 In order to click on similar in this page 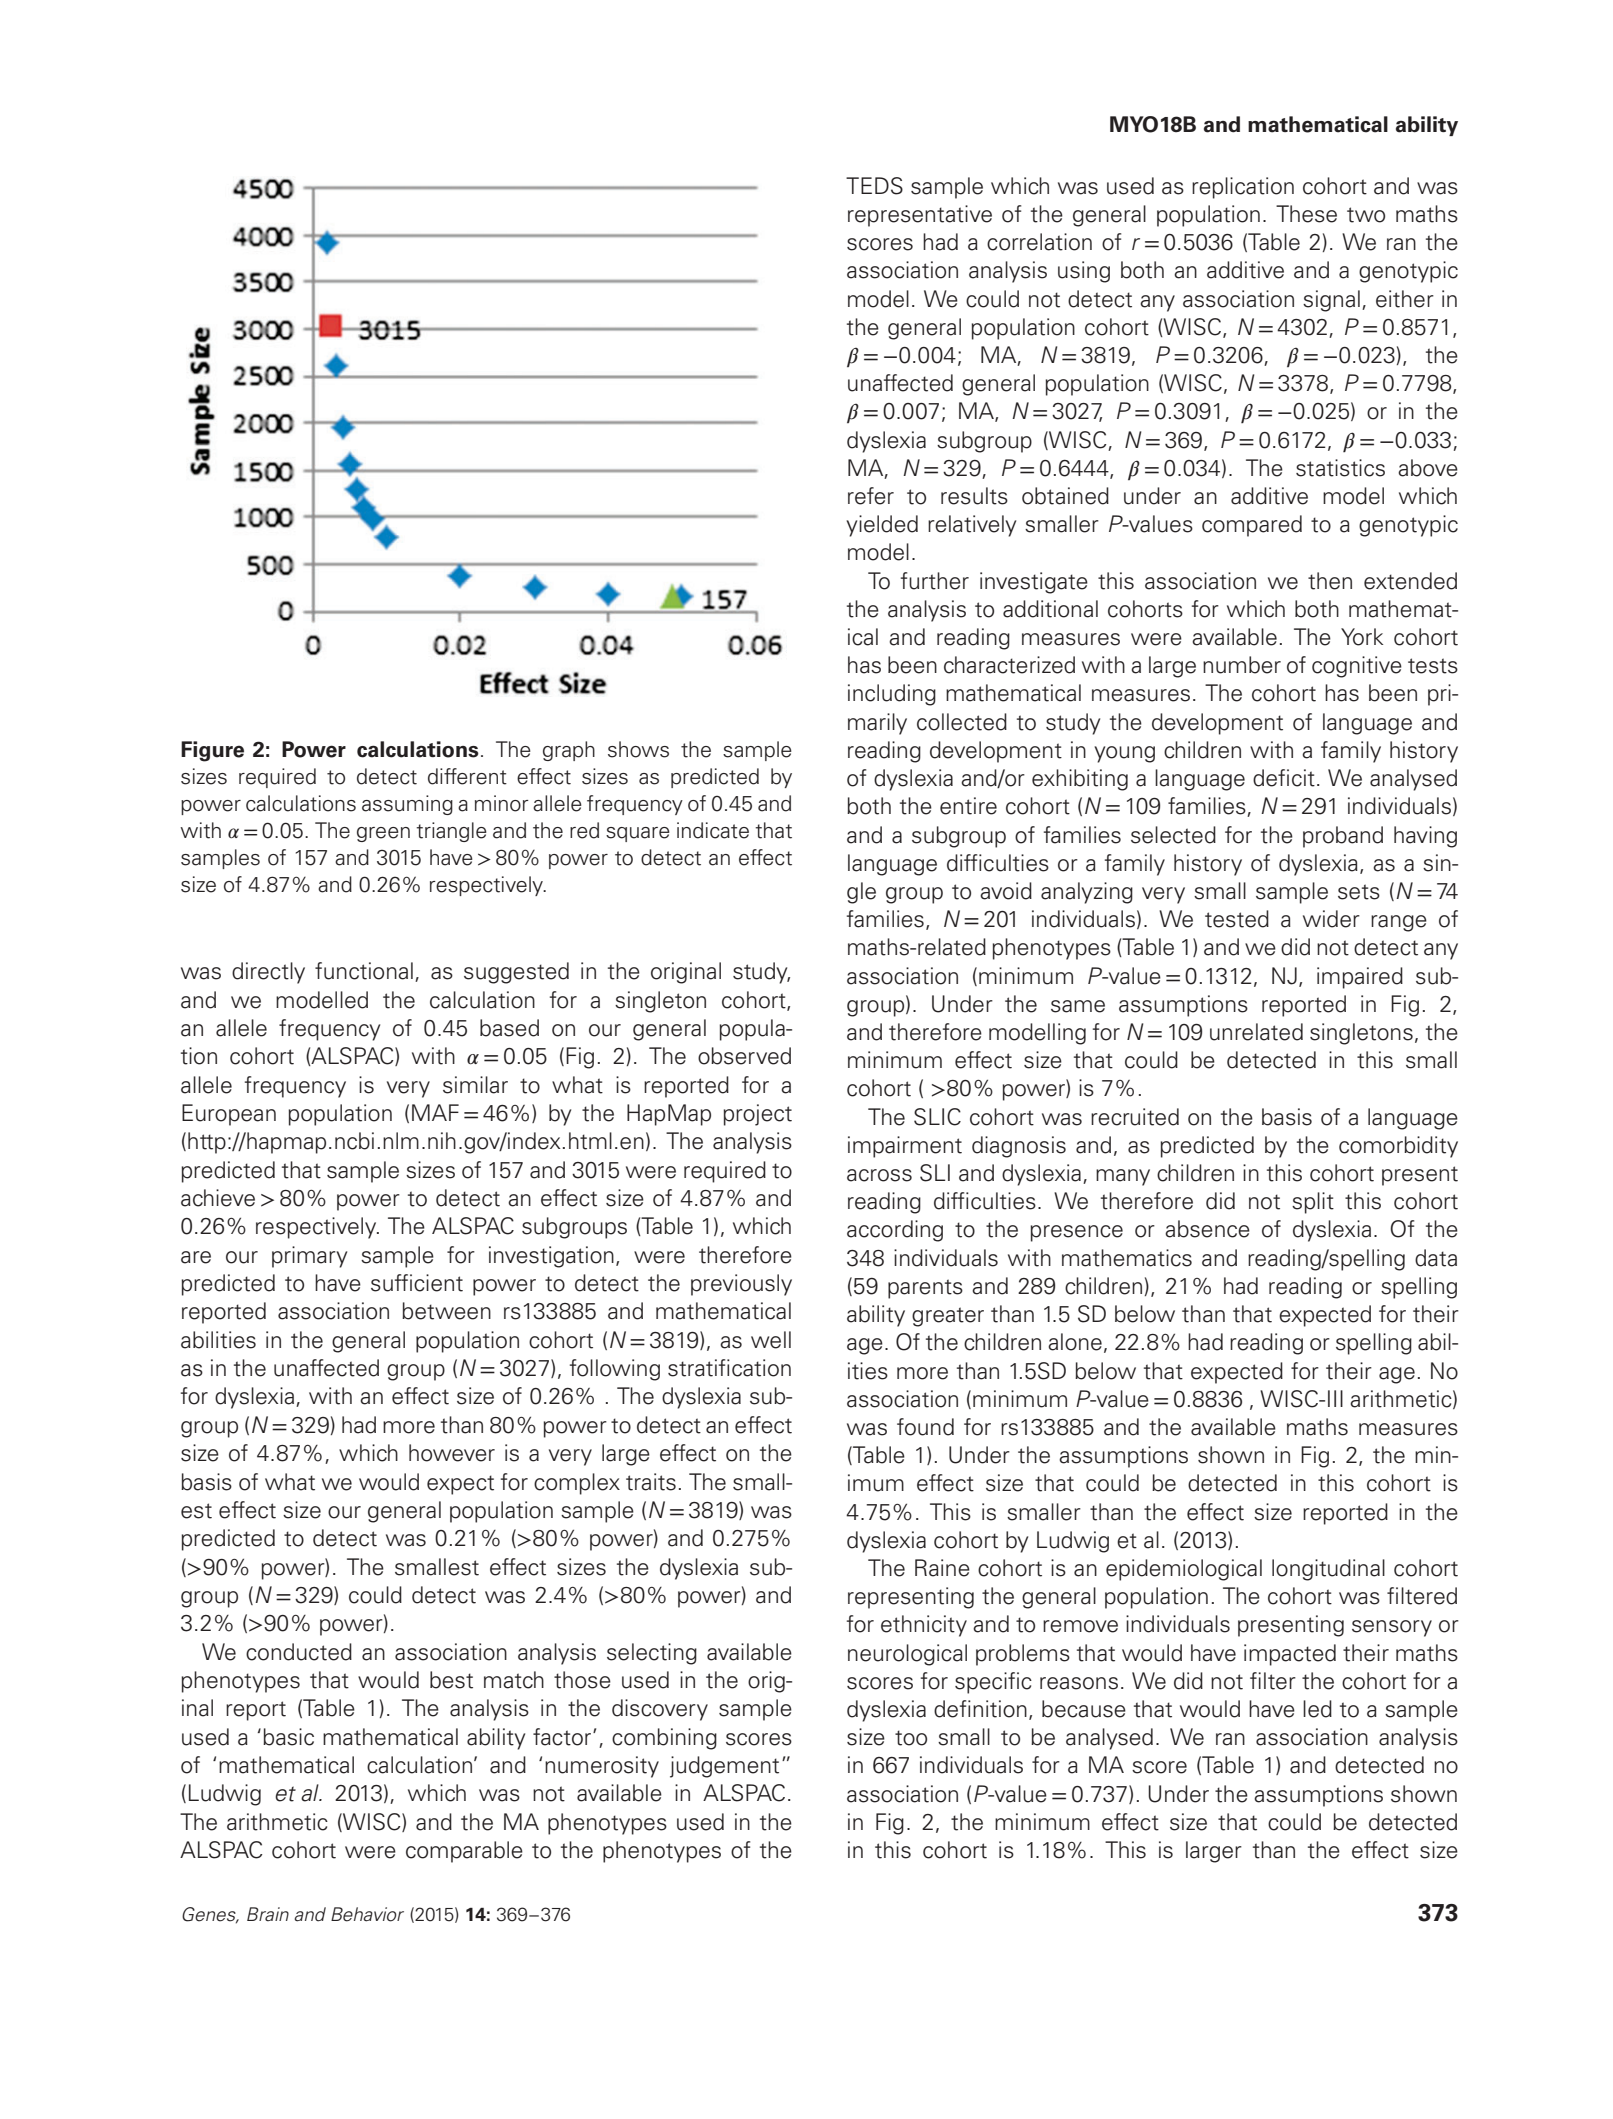, I will do `click(475, 1085)`.
